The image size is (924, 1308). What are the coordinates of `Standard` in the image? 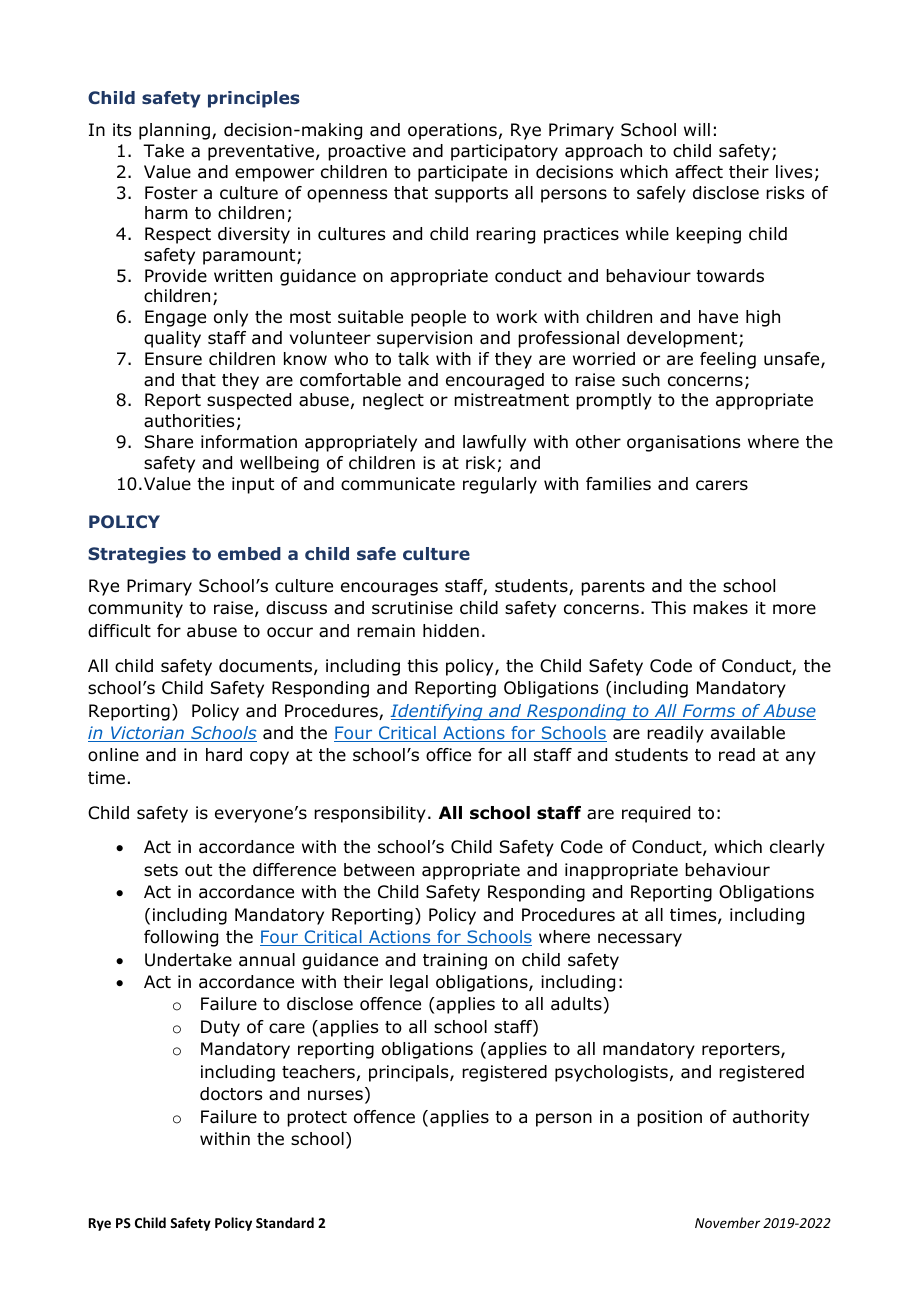 It's located at (285, 1222).
